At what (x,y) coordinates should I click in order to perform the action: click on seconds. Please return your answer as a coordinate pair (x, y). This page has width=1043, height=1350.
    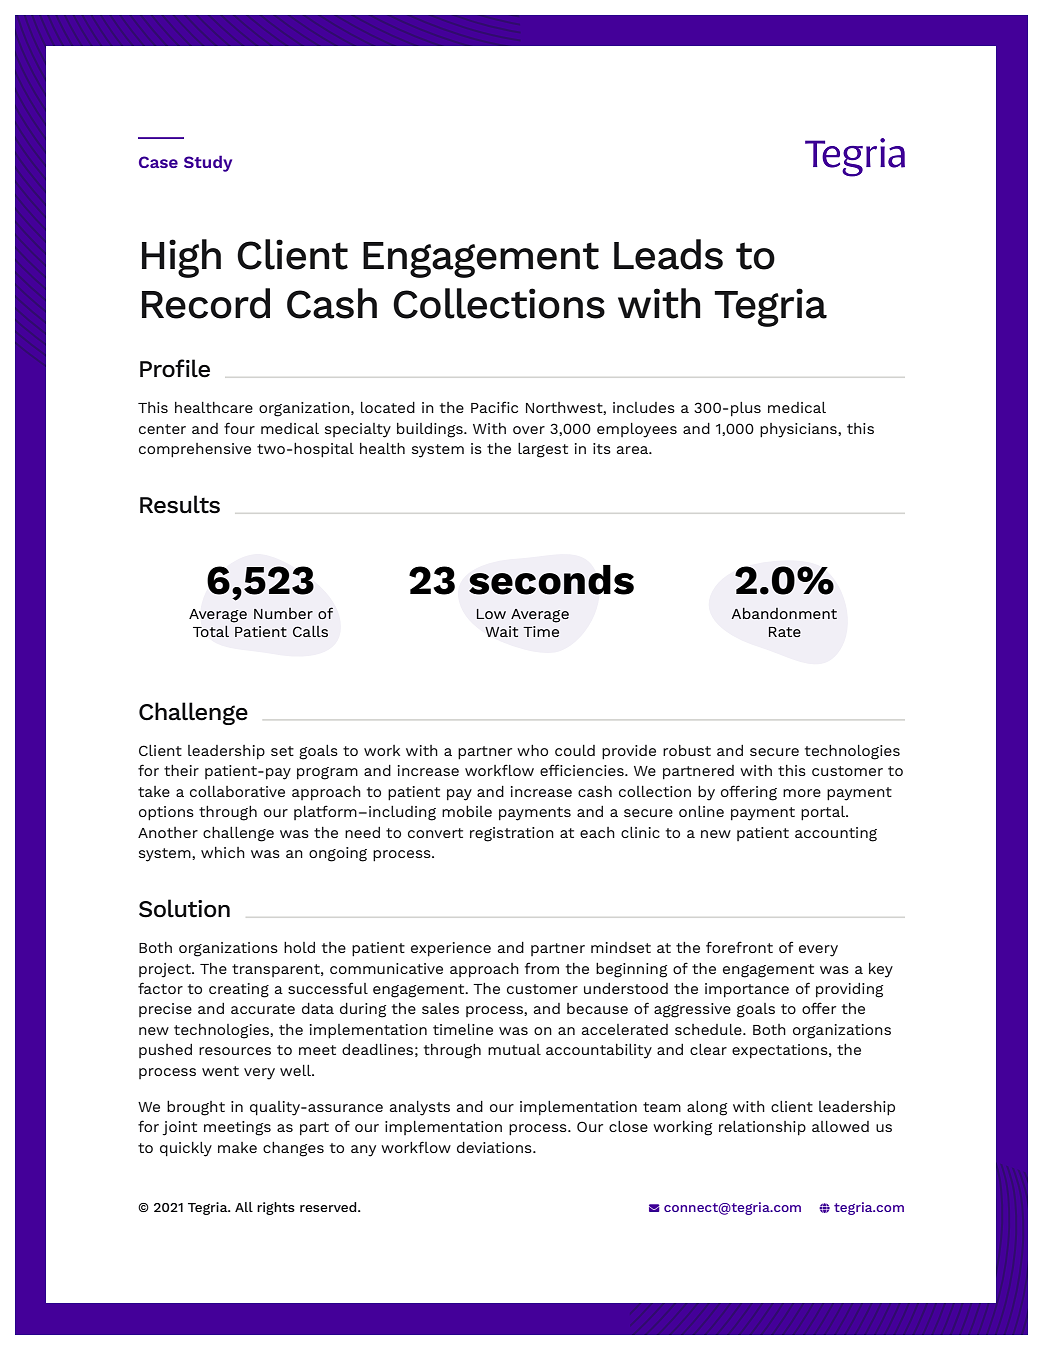
    Looking at the image, I should click on (551, 580).
